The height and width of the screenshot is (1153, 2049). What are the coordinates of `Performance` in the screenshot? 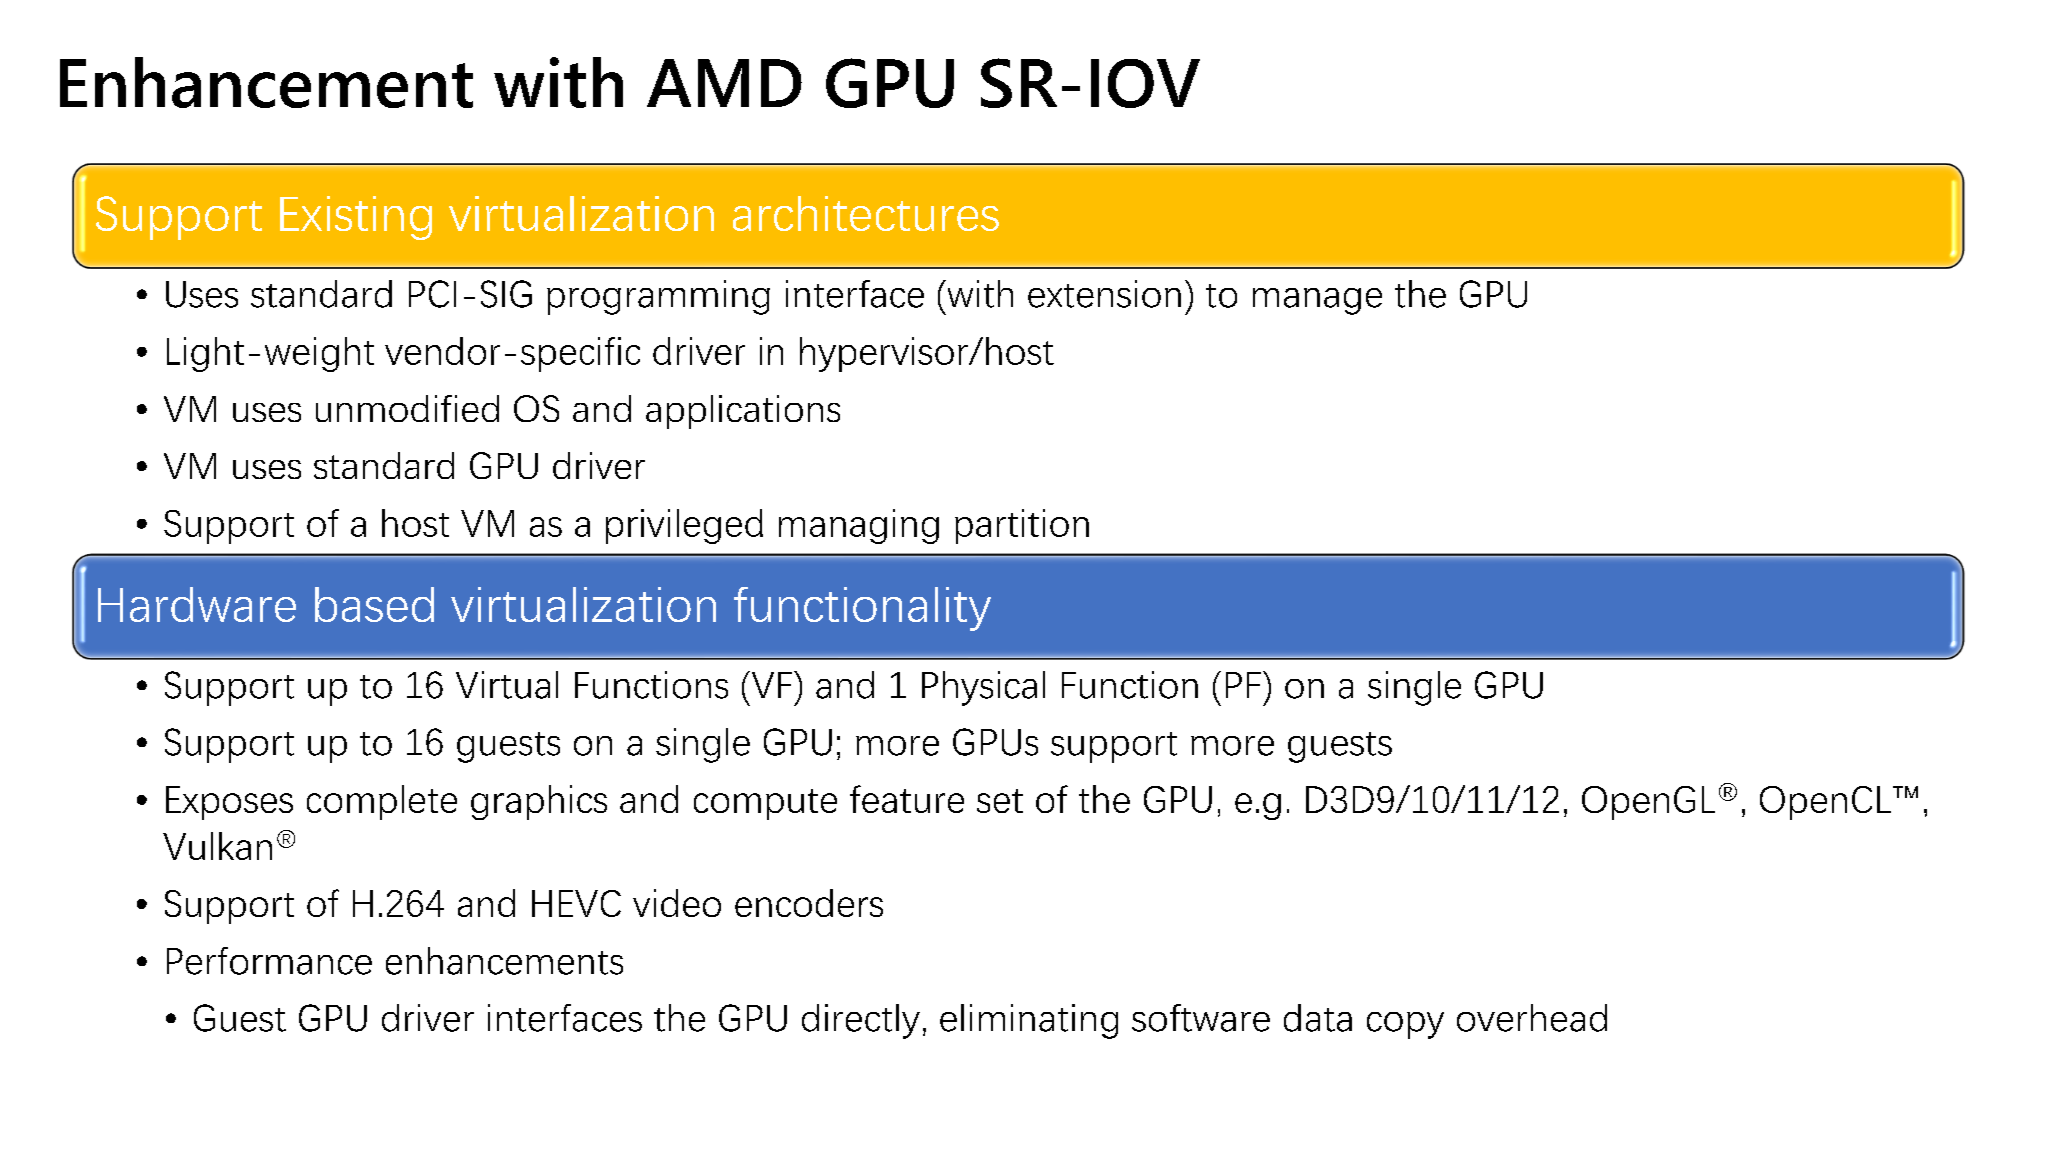 It's located at (269, 961).
